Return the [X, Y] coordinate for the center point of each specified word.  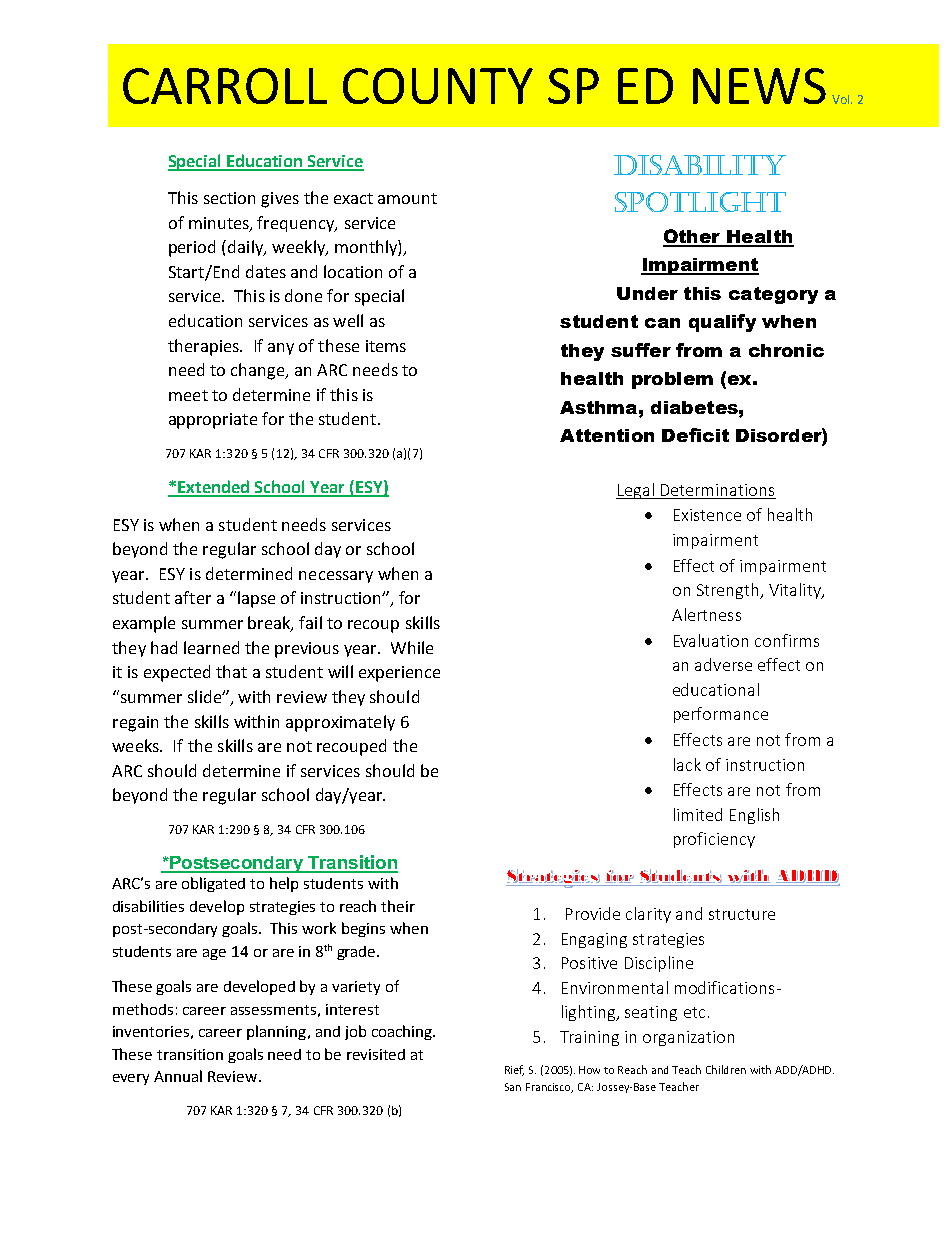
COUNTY [438, 86]
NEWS [759, 86]
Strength [729, 591]
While [412, 647]
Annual [178, 1076]
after [193, 597]
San [513, 1087]
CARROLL [225, 86]
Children [726, 1069]
